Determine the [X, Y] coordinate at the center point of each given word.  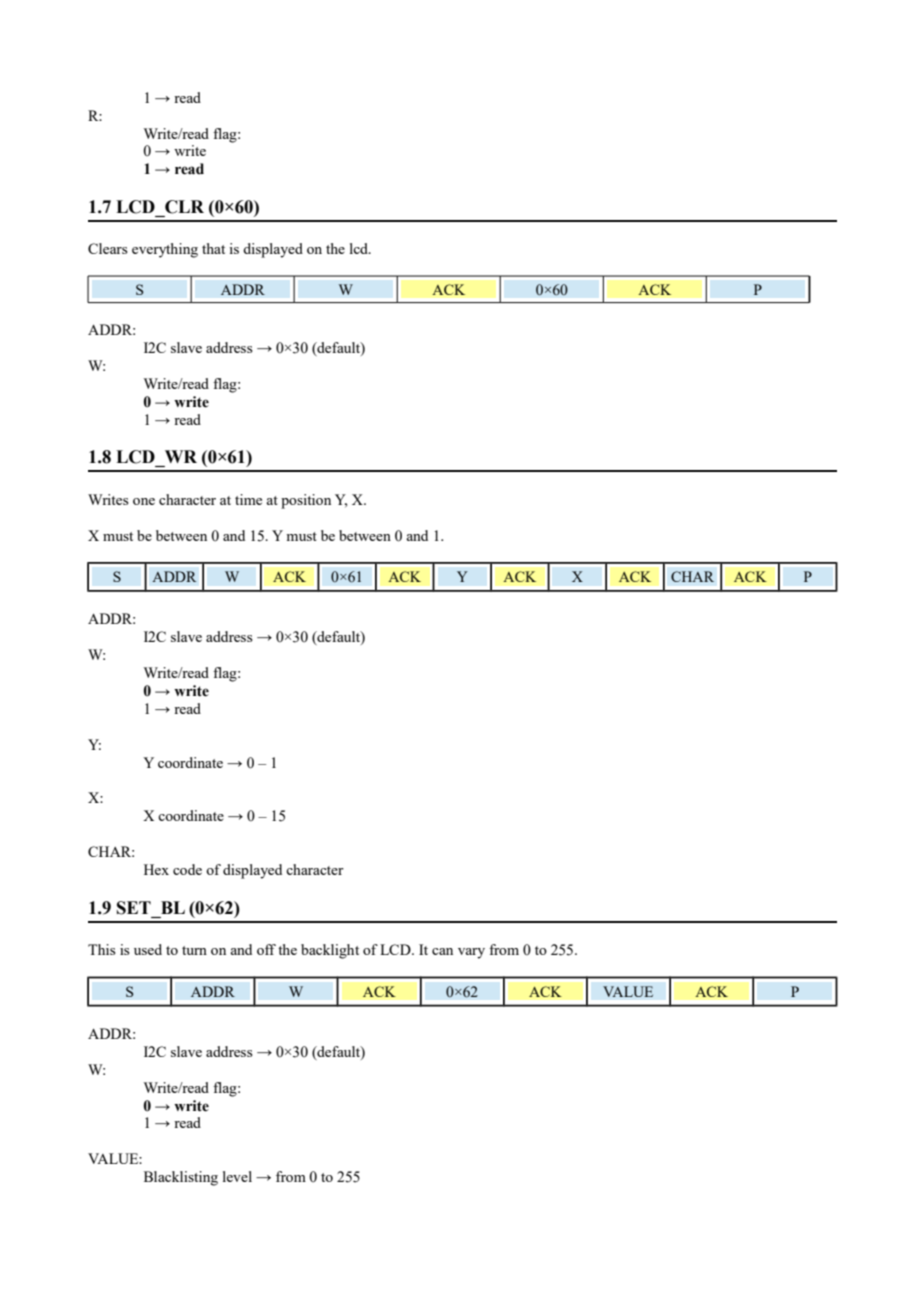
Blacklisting [181, 1178]
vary [471, 953]
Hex [156, 869]
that [213, 248]
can [442, 951]
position [306, 501]
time [248, 499]
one [144, 501]
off [266, 949]
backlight [330, 951]
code [187, 869]
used [148, 949]
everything [165, 250]
